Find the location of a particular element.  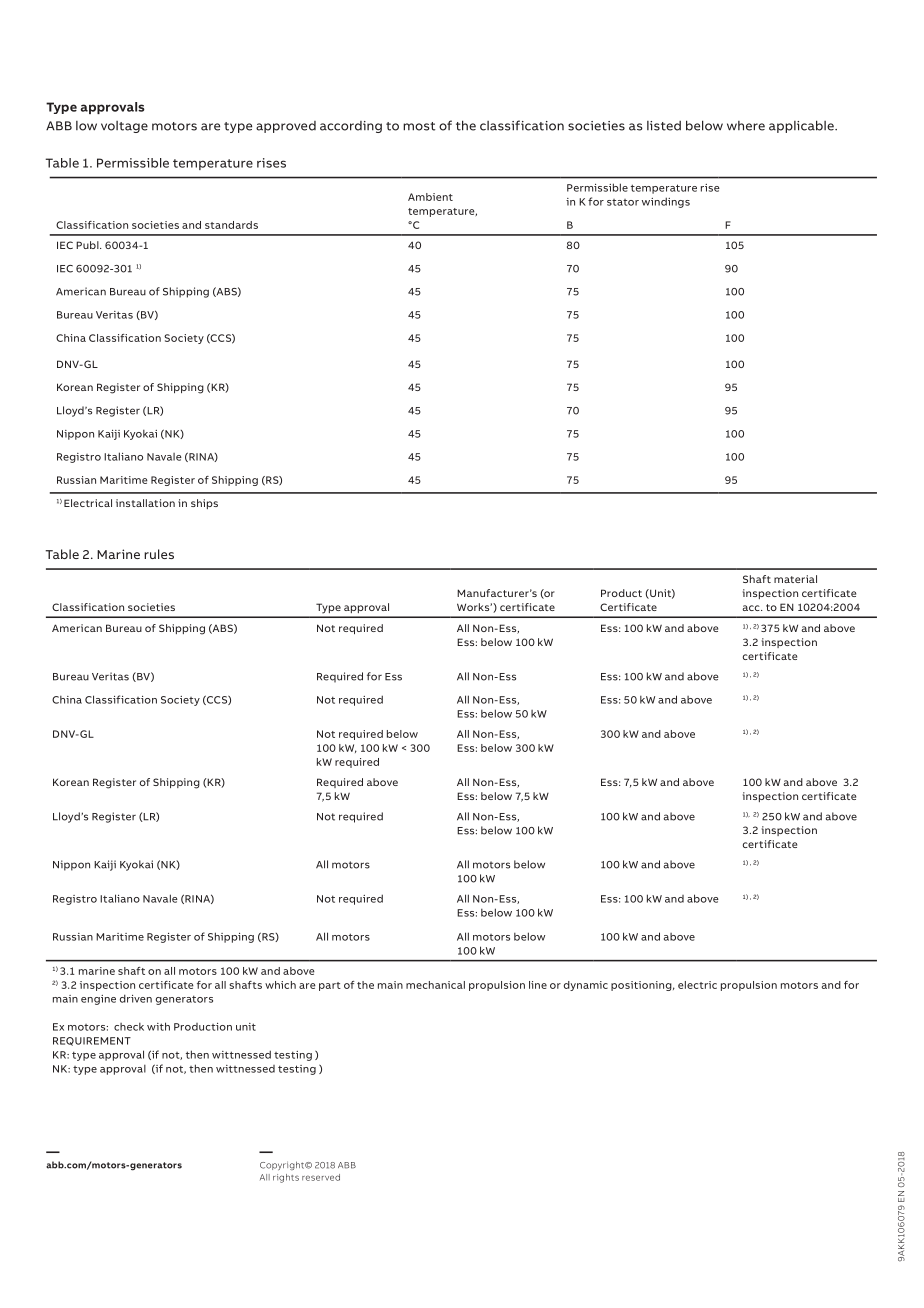

most is located at coordinates (419, 126).
